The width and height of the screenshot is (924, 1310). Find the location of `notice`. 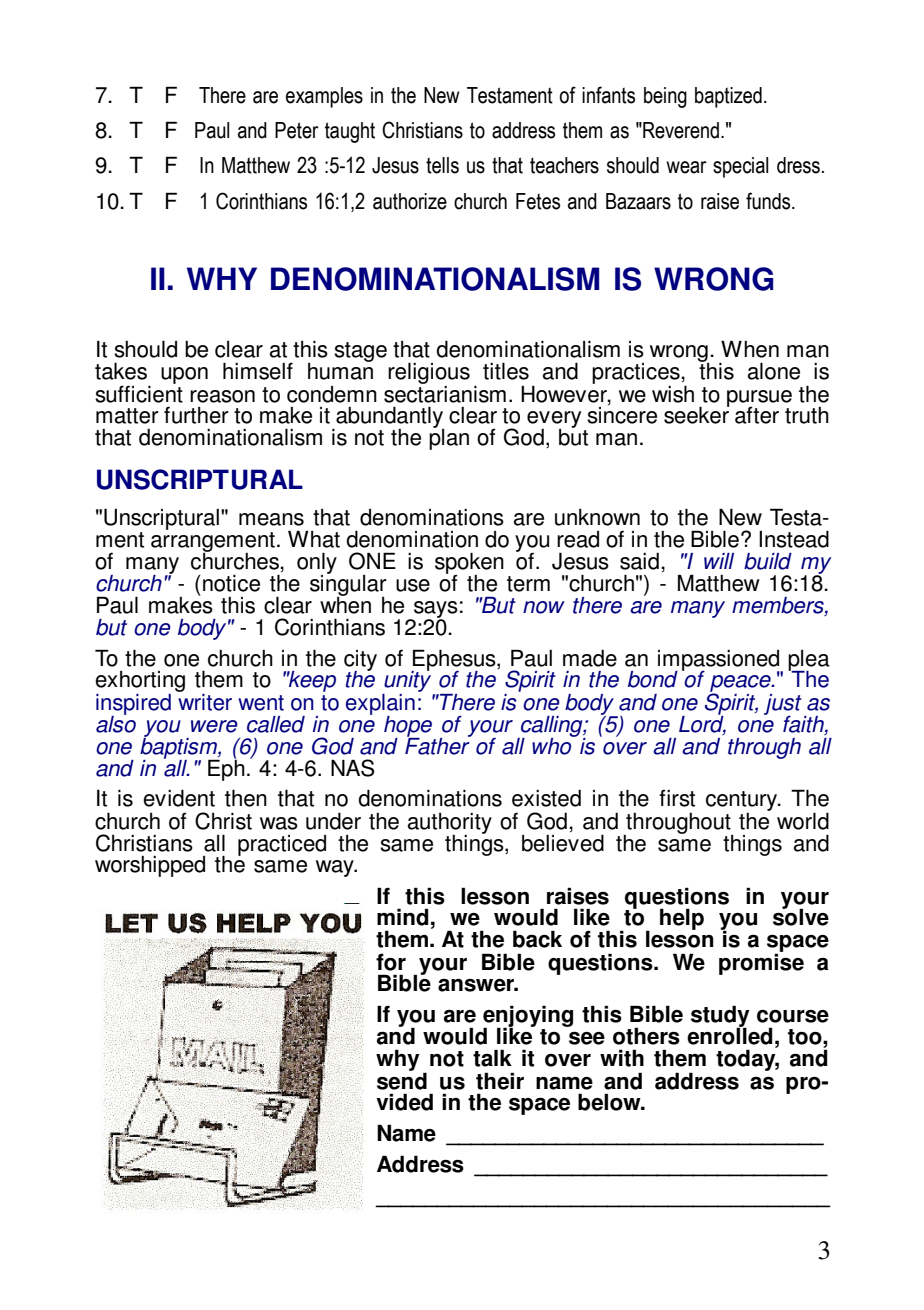

notice is located at coordinates (231, 583).
